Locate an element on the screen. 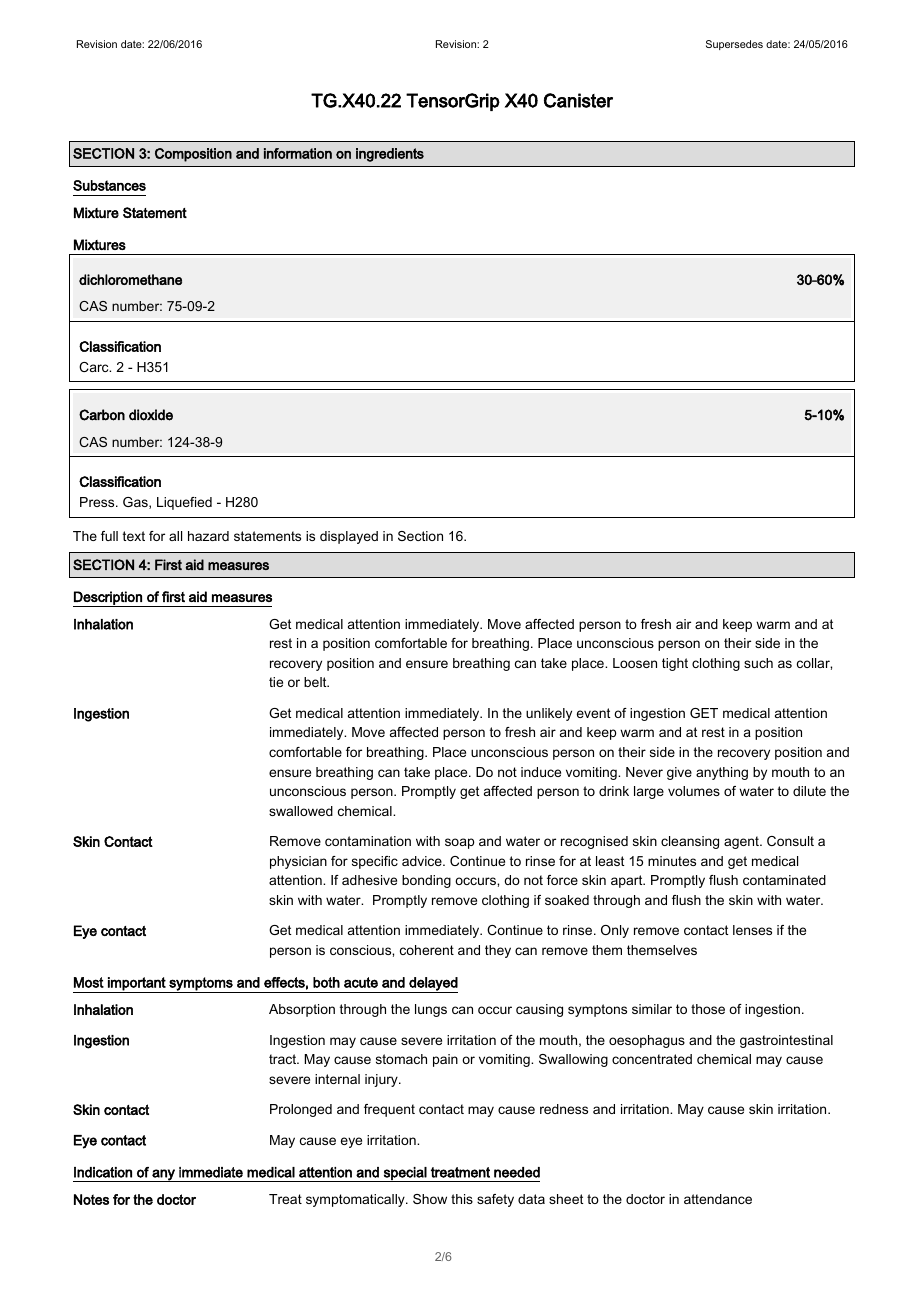  Canister is located at coordinates (578, 100).
